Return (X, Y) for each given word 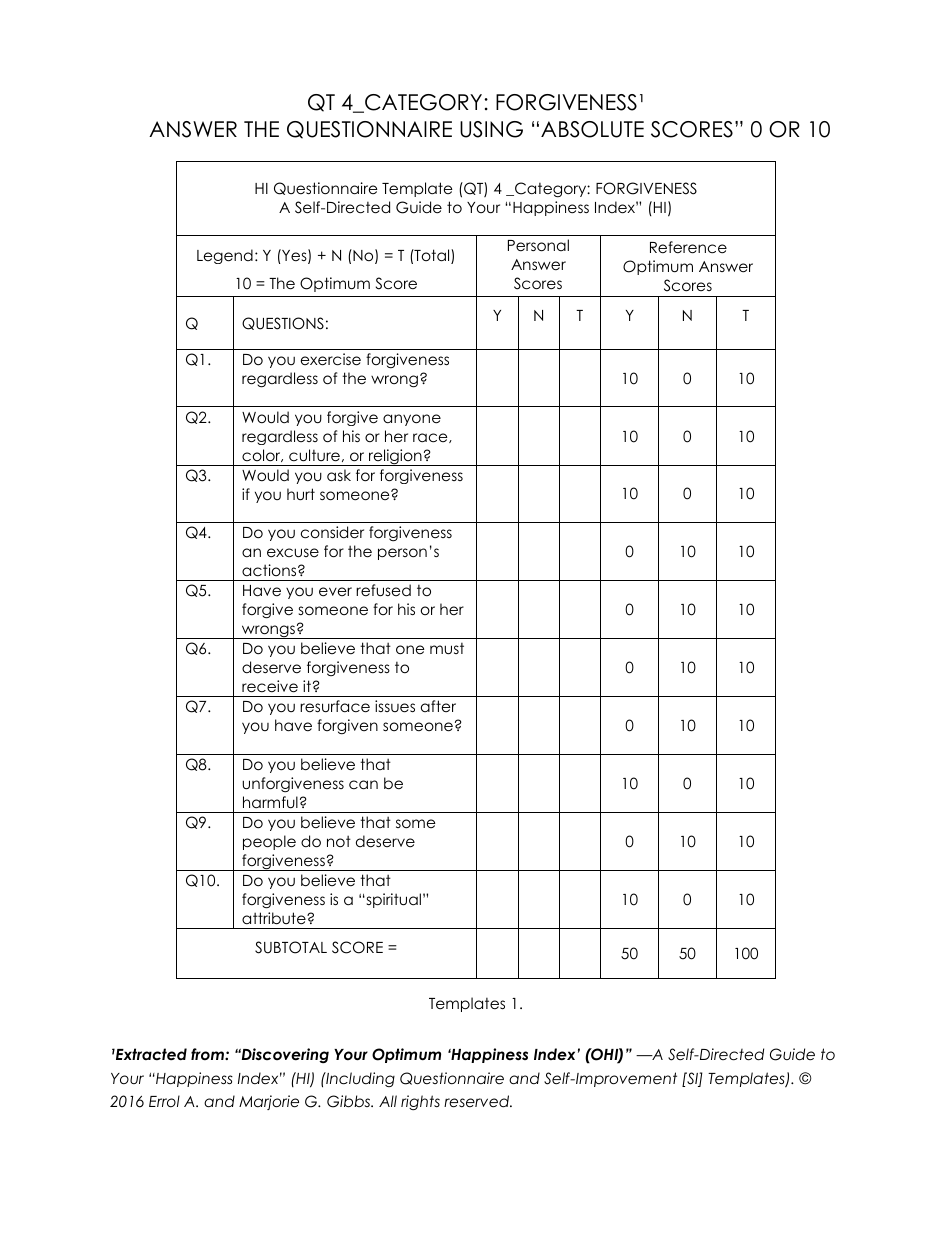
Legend (225, 256)
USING (491, 129)
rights (420, 1102)
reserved (478, 1101)
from (208, 1054)
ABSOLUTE (592, 129)
